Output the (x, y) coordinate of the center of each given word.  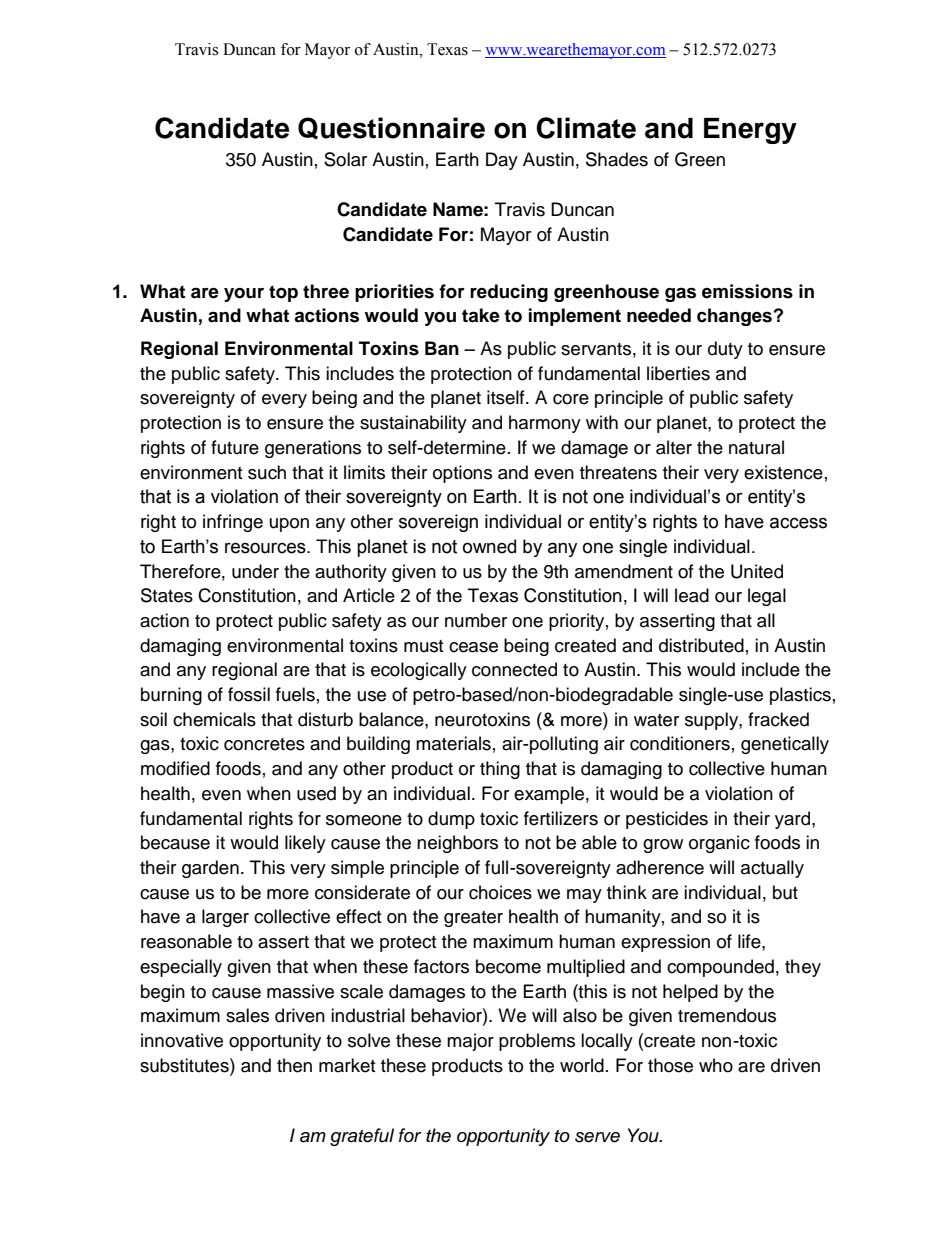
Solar (345, 159)
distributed (701, 645)
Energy (750, 131)
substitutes (185, 1065)
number (476, 620)
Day (502, 161)
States (167, 595)
